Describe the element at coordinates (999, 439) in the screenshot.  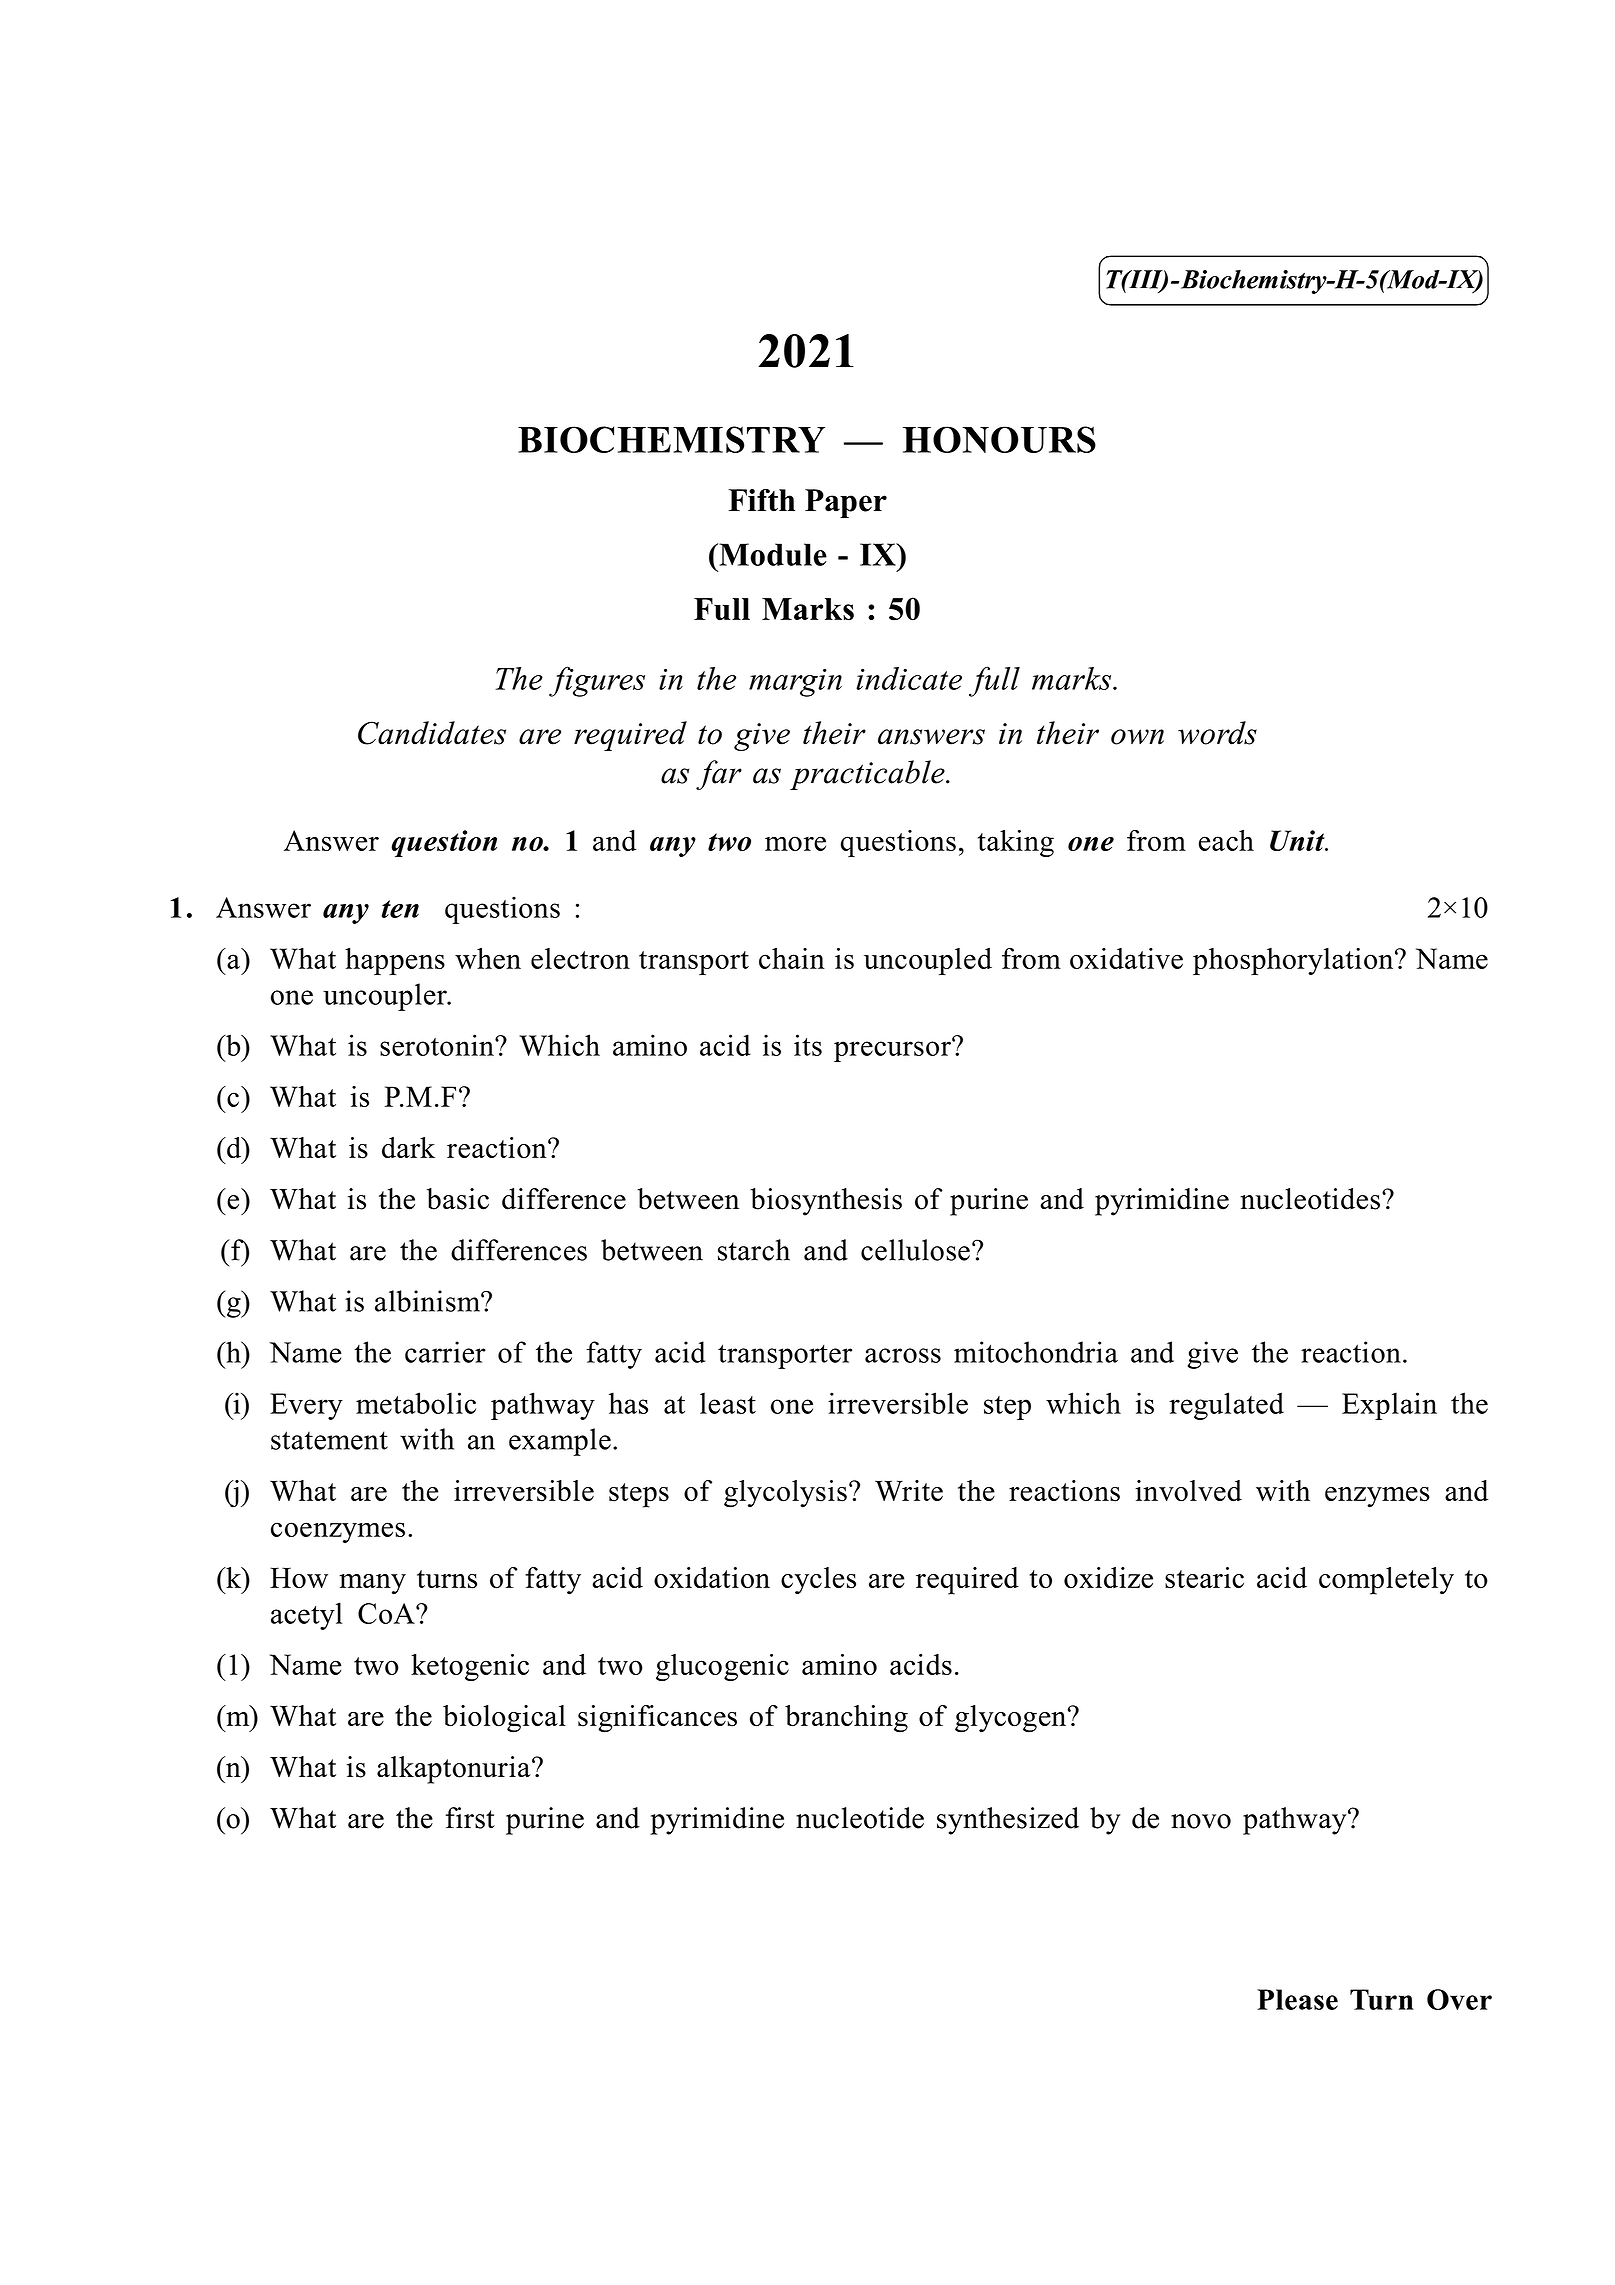
I see `HONOURS` at that location.
